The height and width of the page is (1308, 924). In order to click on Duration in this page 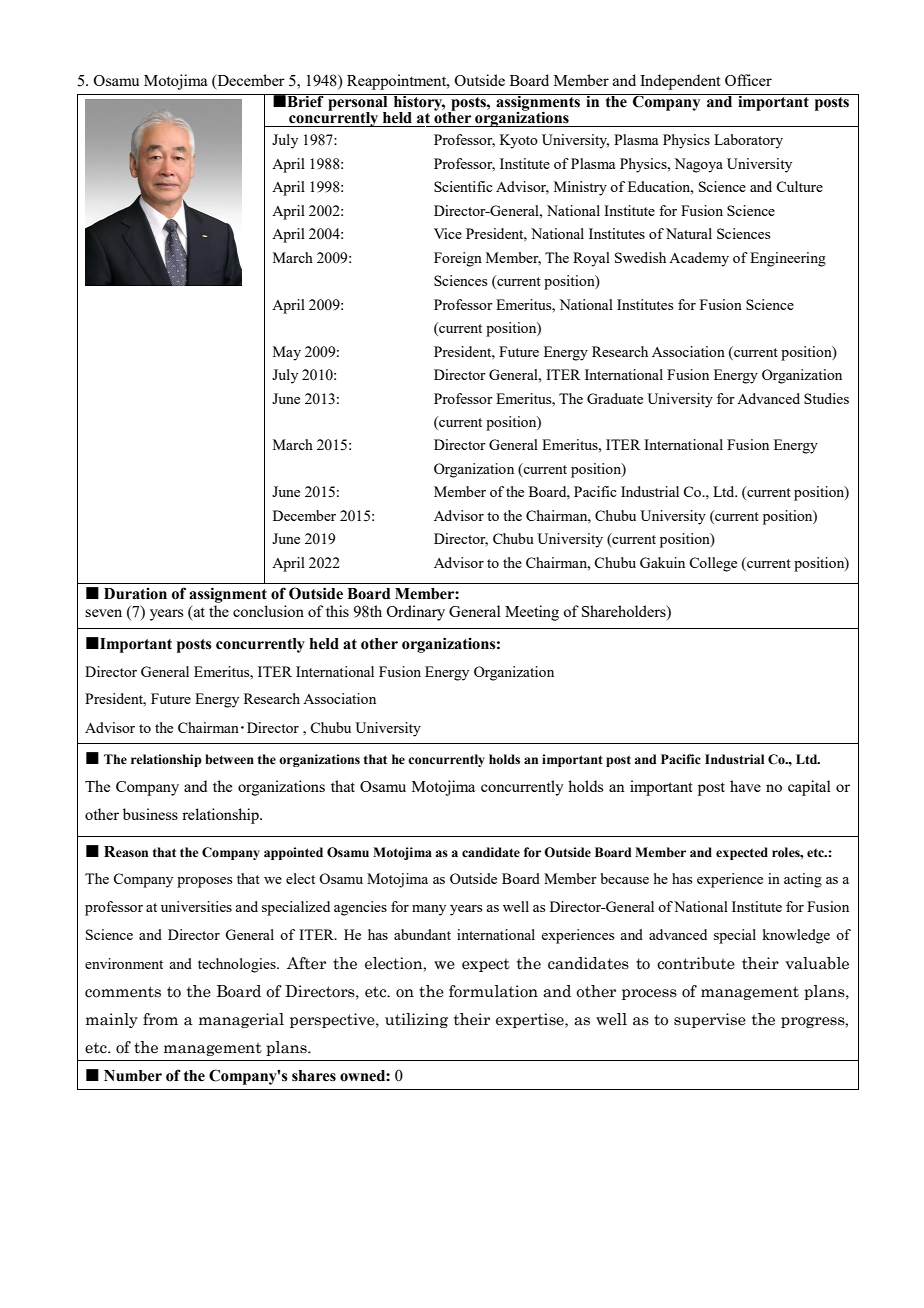, I will do `click(135, 594)`.
